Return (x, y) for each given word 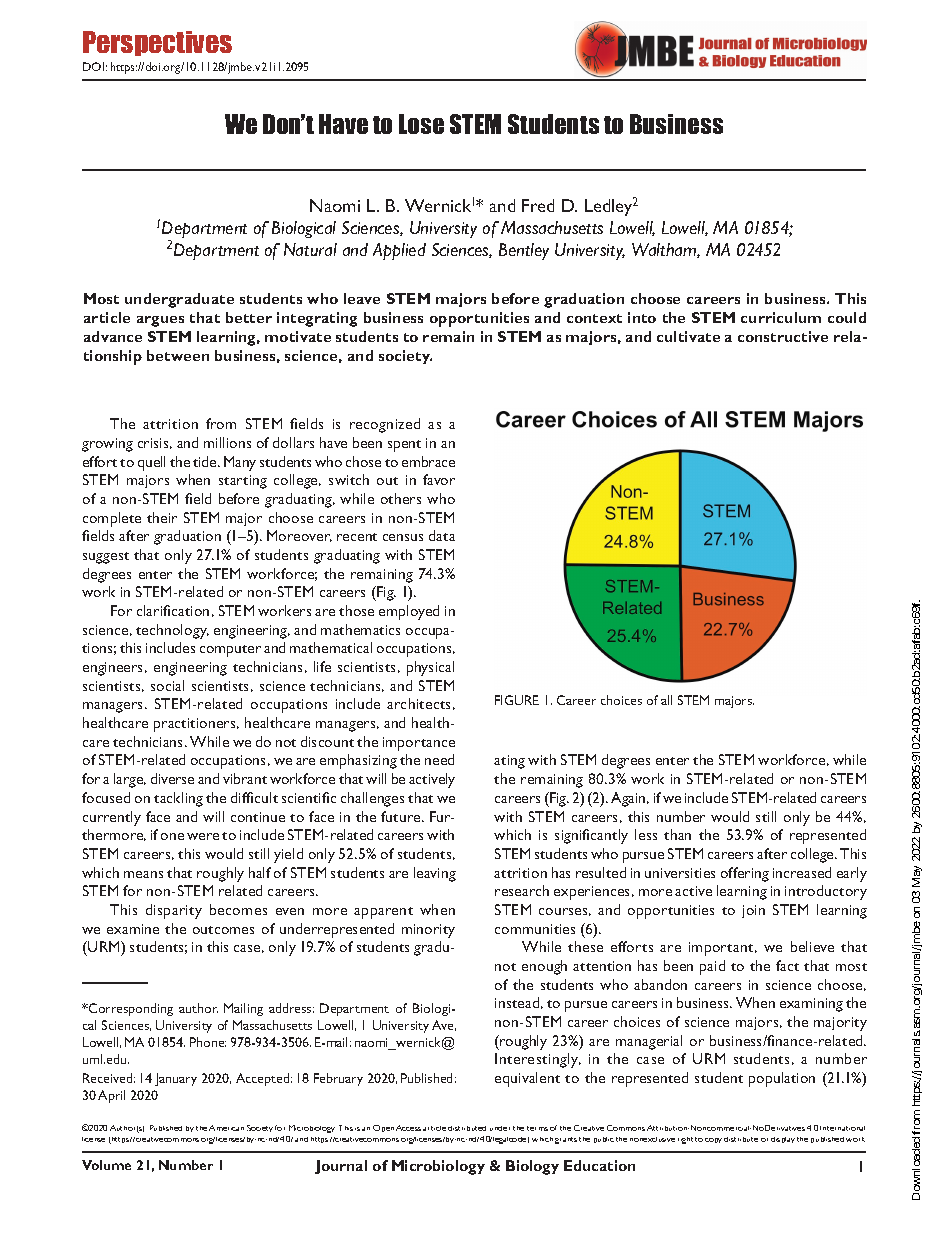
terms (537, 1128)
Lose (421, 124)
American (226, 1128)
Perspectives (157, 43)
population (782, 1079)
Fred (538, 205)
